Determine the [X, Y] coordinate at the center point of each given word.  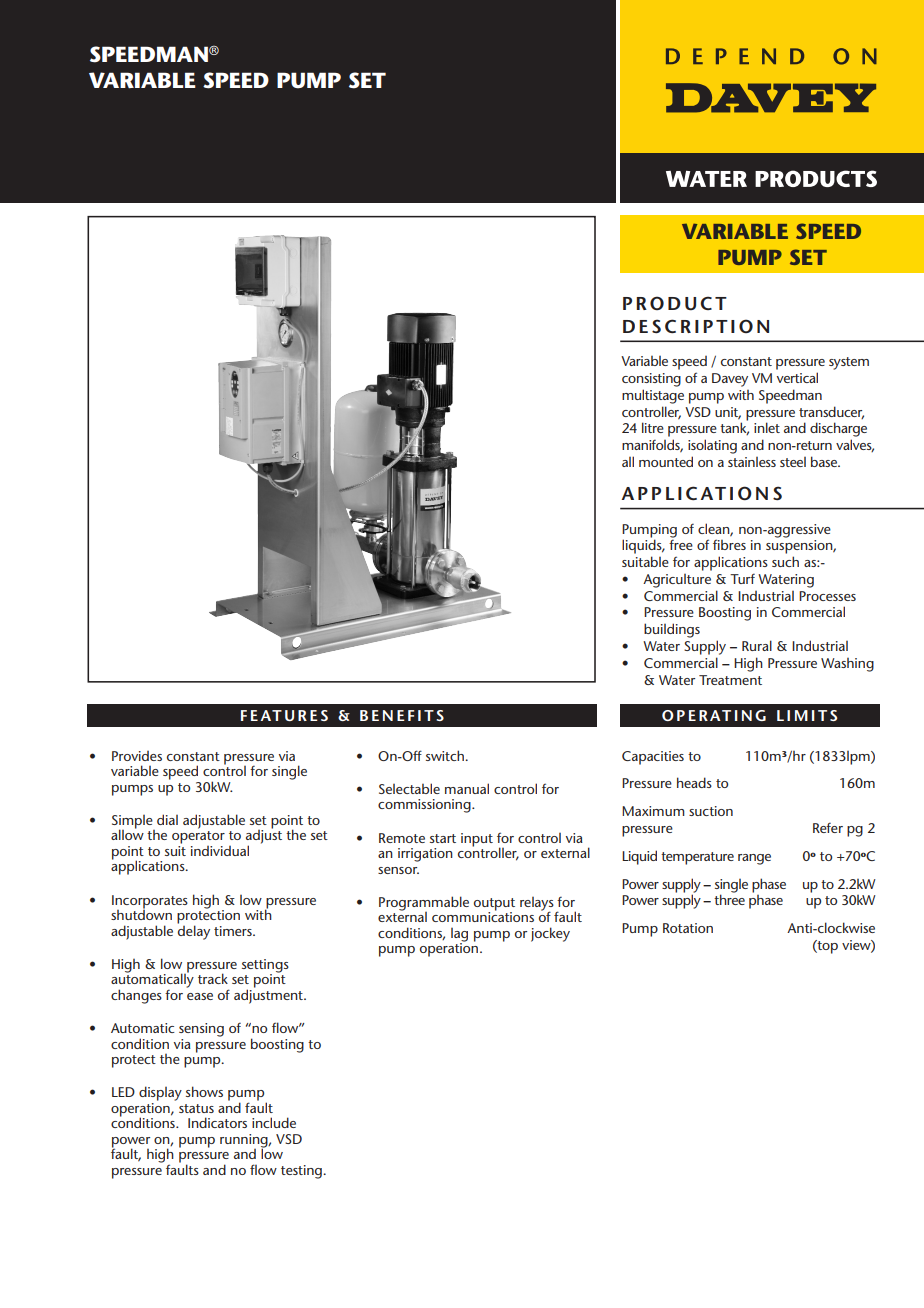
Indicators [217, 1122]
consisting [651, 380]
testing [302, 1172]
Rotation [688, 928]
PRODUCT [675, 303]
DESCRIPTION [696, 326]
